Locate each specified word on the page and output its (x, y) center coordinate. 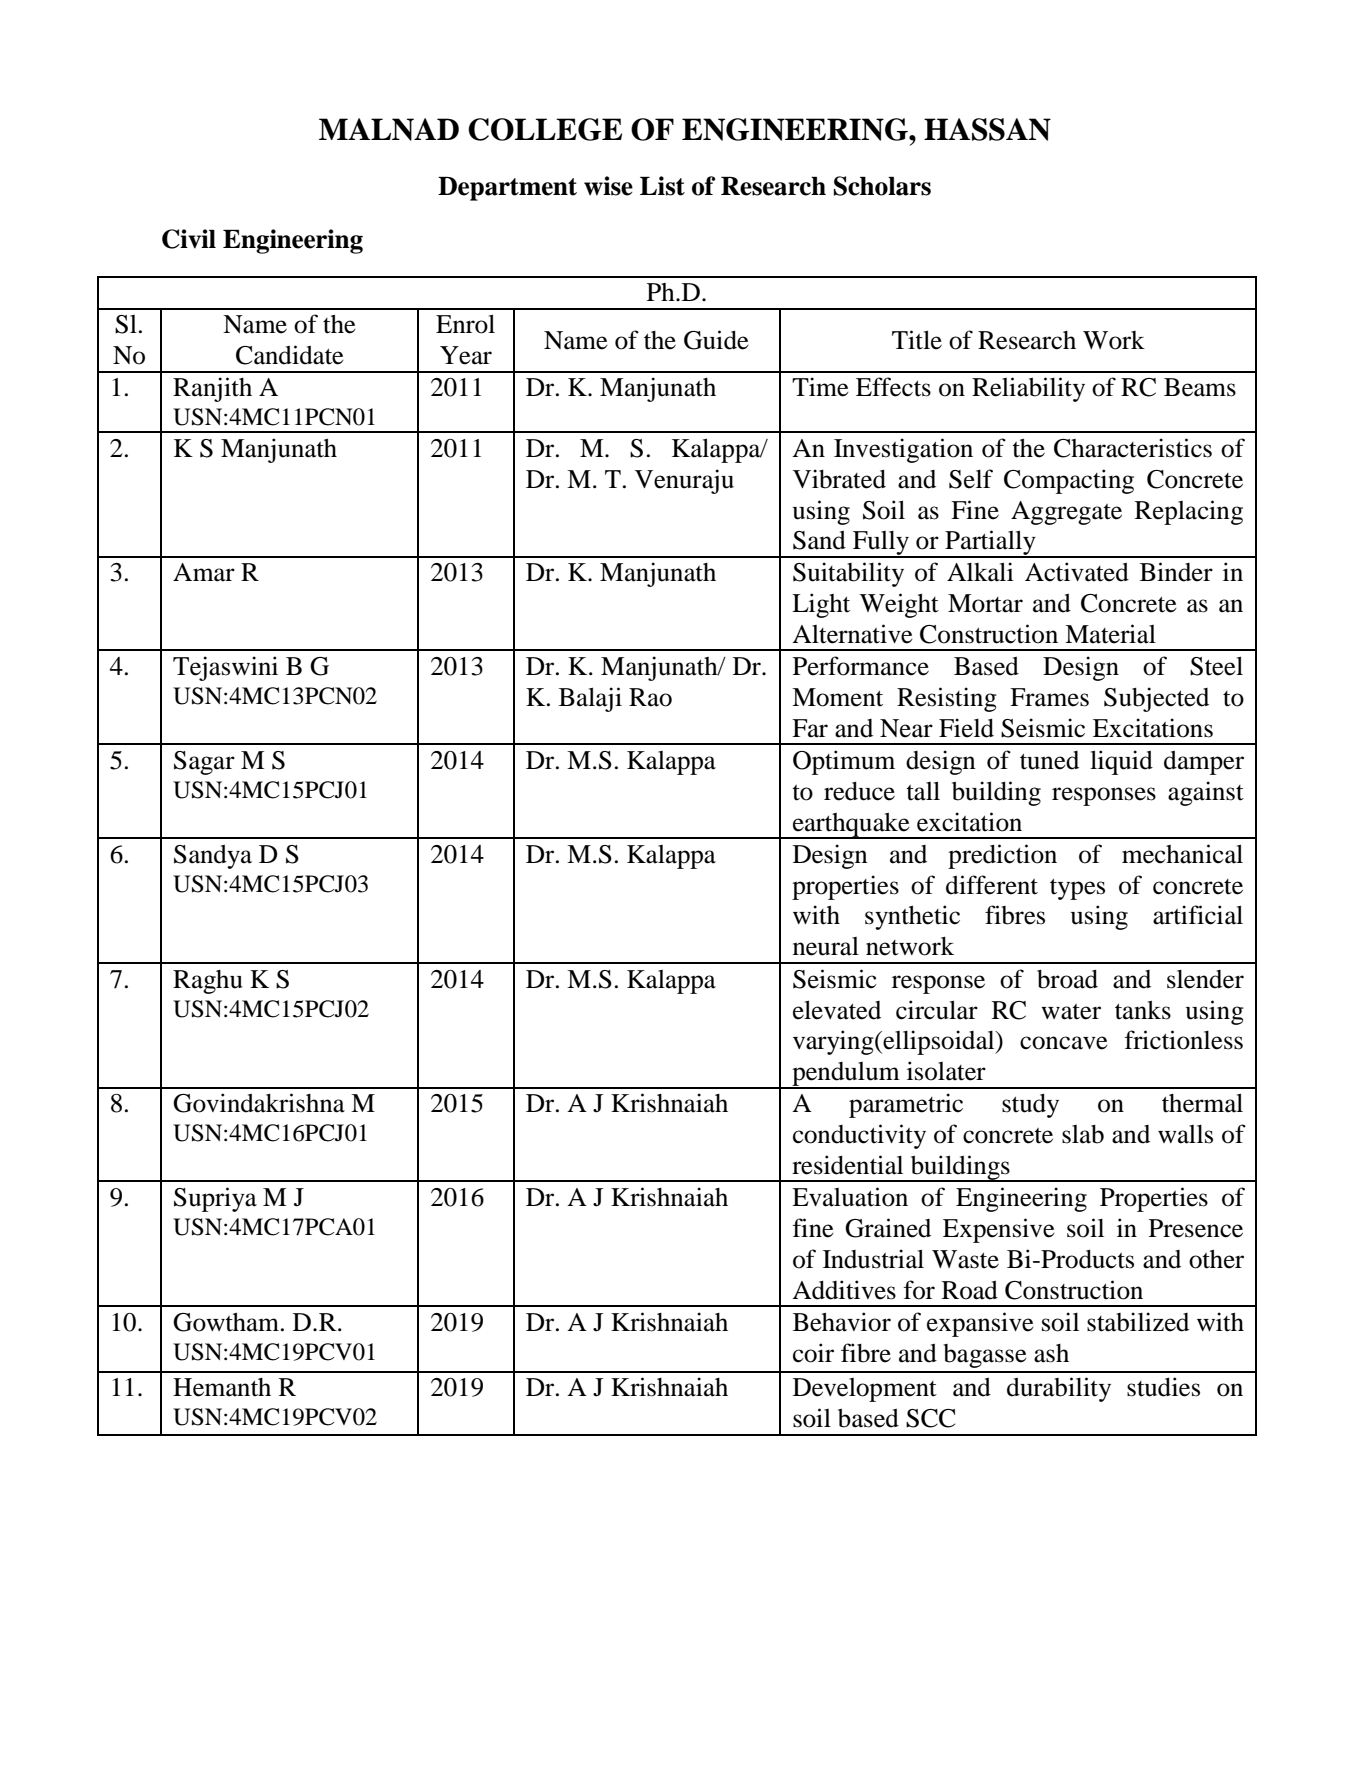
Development (865, 1390)
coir (813, 1353)
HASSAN (987, 129)
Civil (189, 239)
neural (826, 946)
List (662, 186)
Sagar (204, 763)
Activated (1077, 572)
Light (821, 605)
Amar (204, 572)
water (1071, 1012)
